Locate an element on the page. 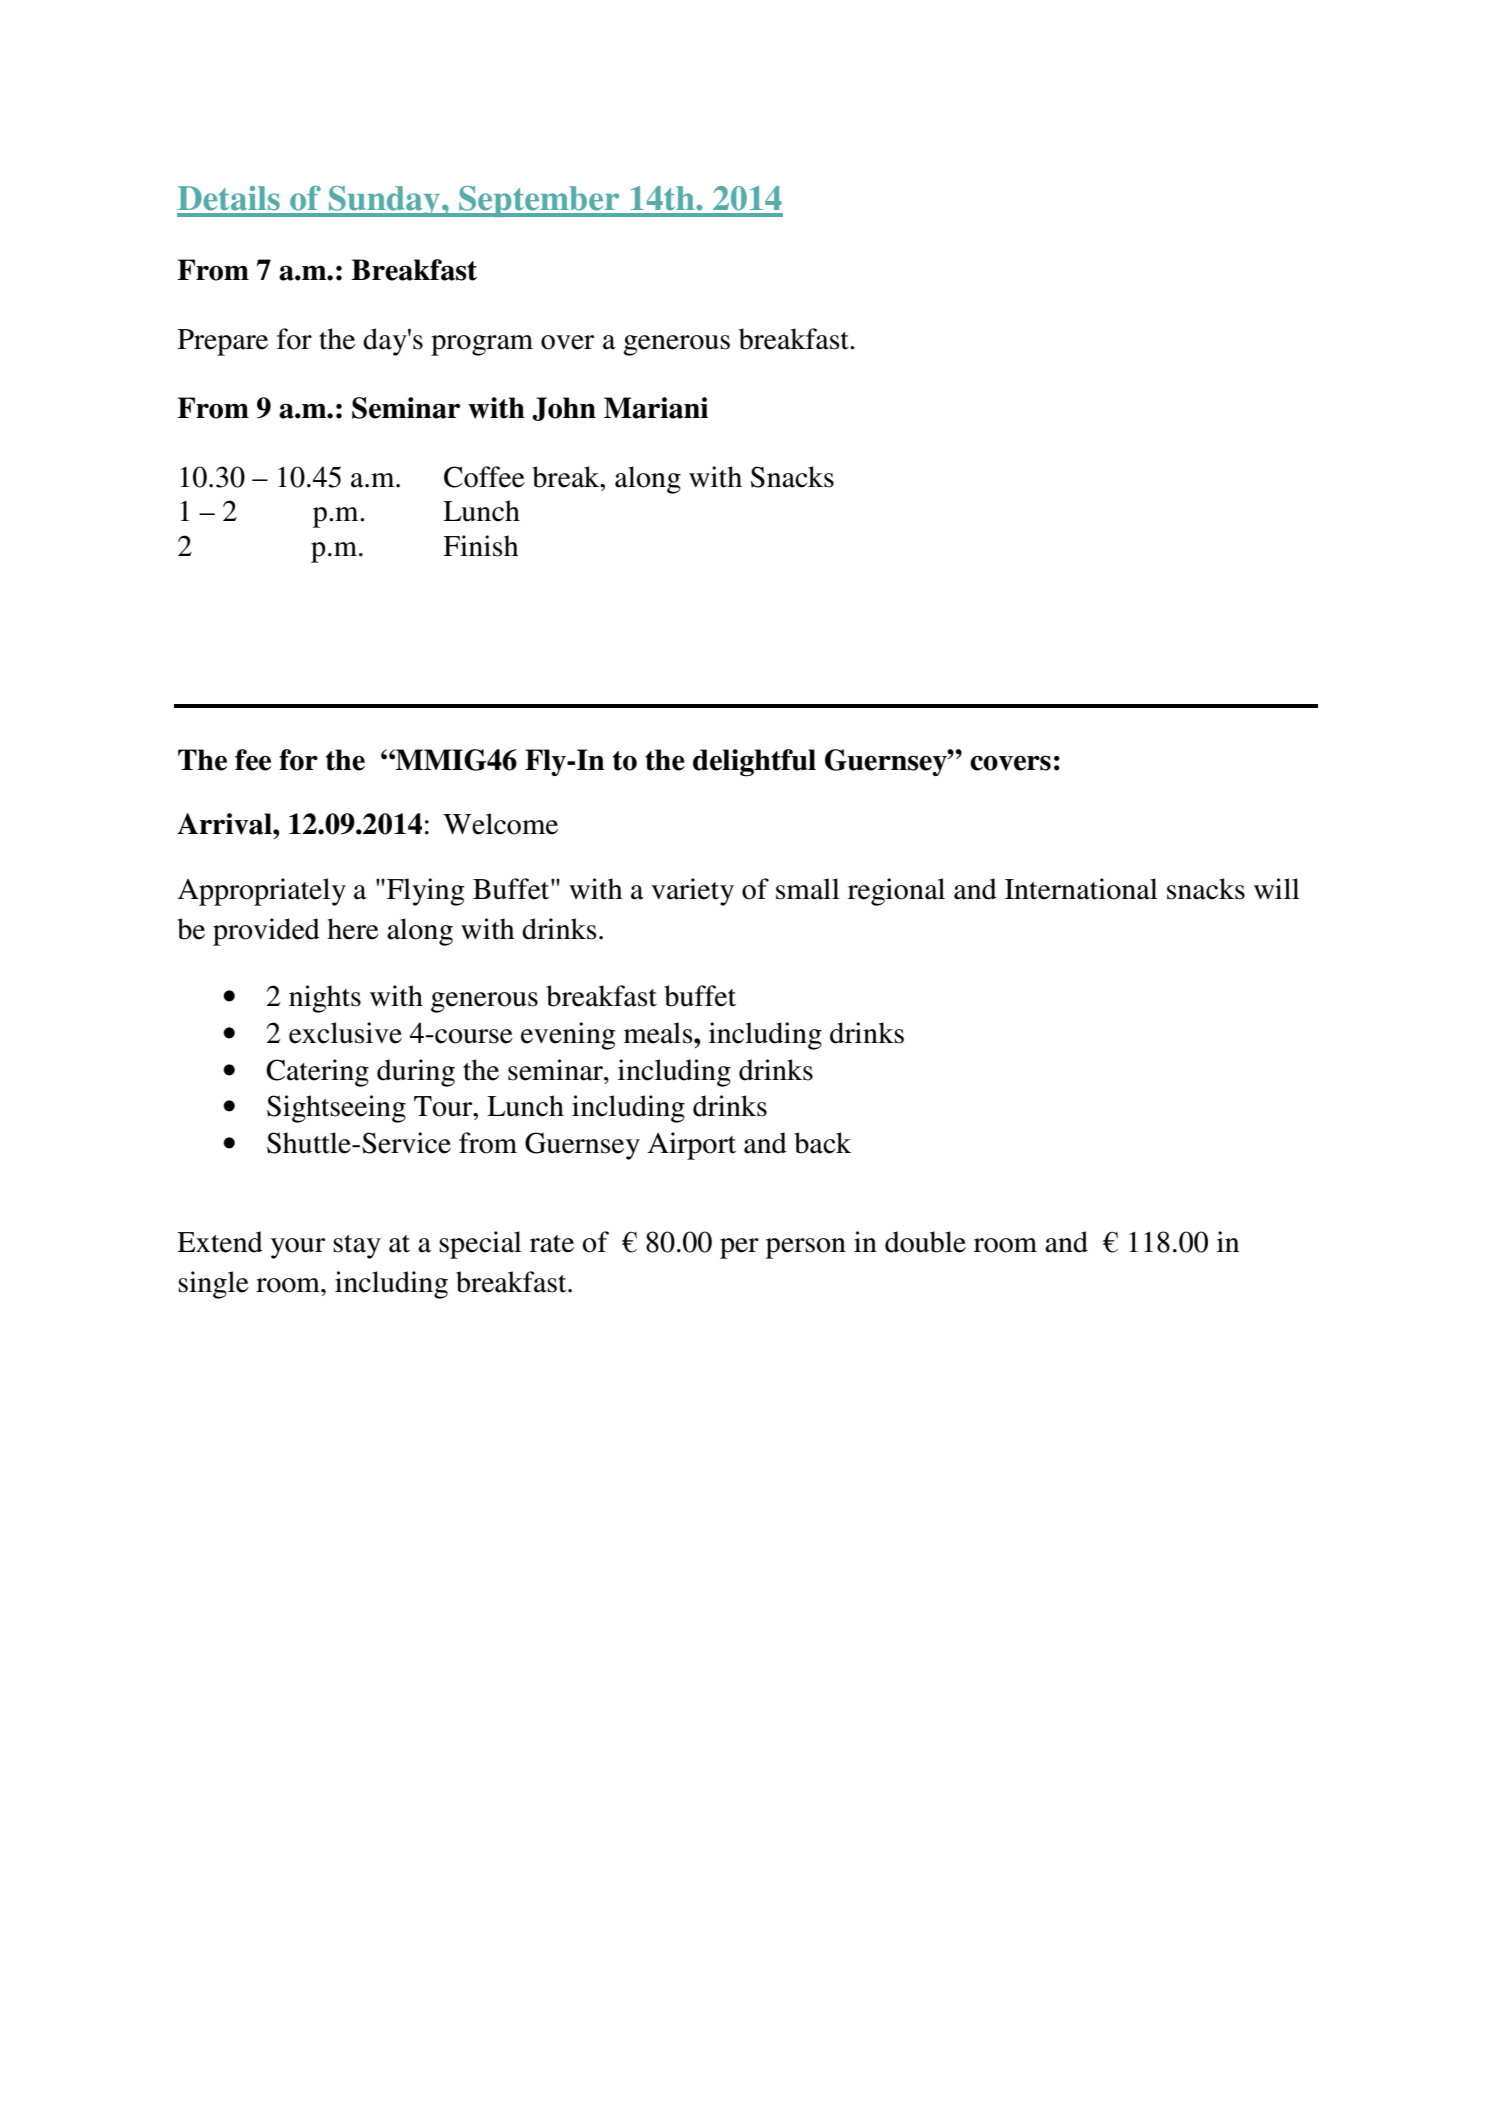  Arrival is located at coordinates (225, 824).
